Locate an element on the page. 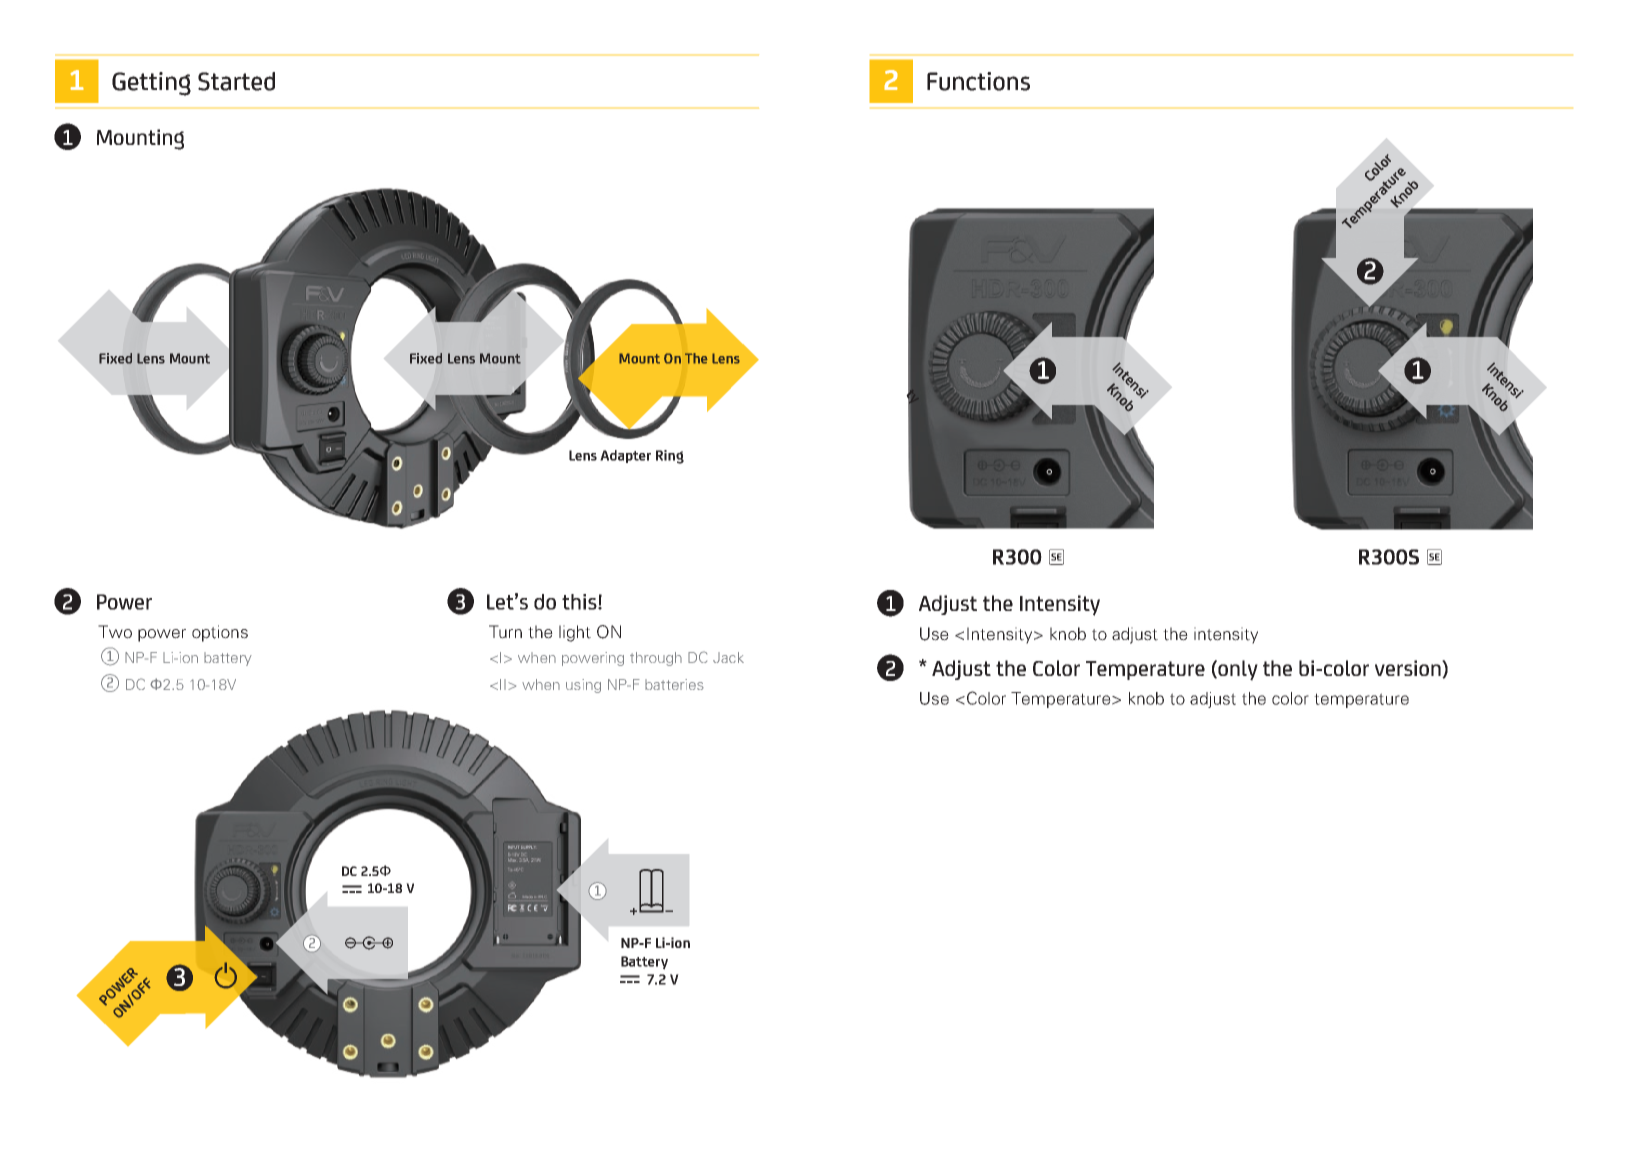 The height and width of the image is (1152, 1629). Functions is located at coordinates (978, 81).
